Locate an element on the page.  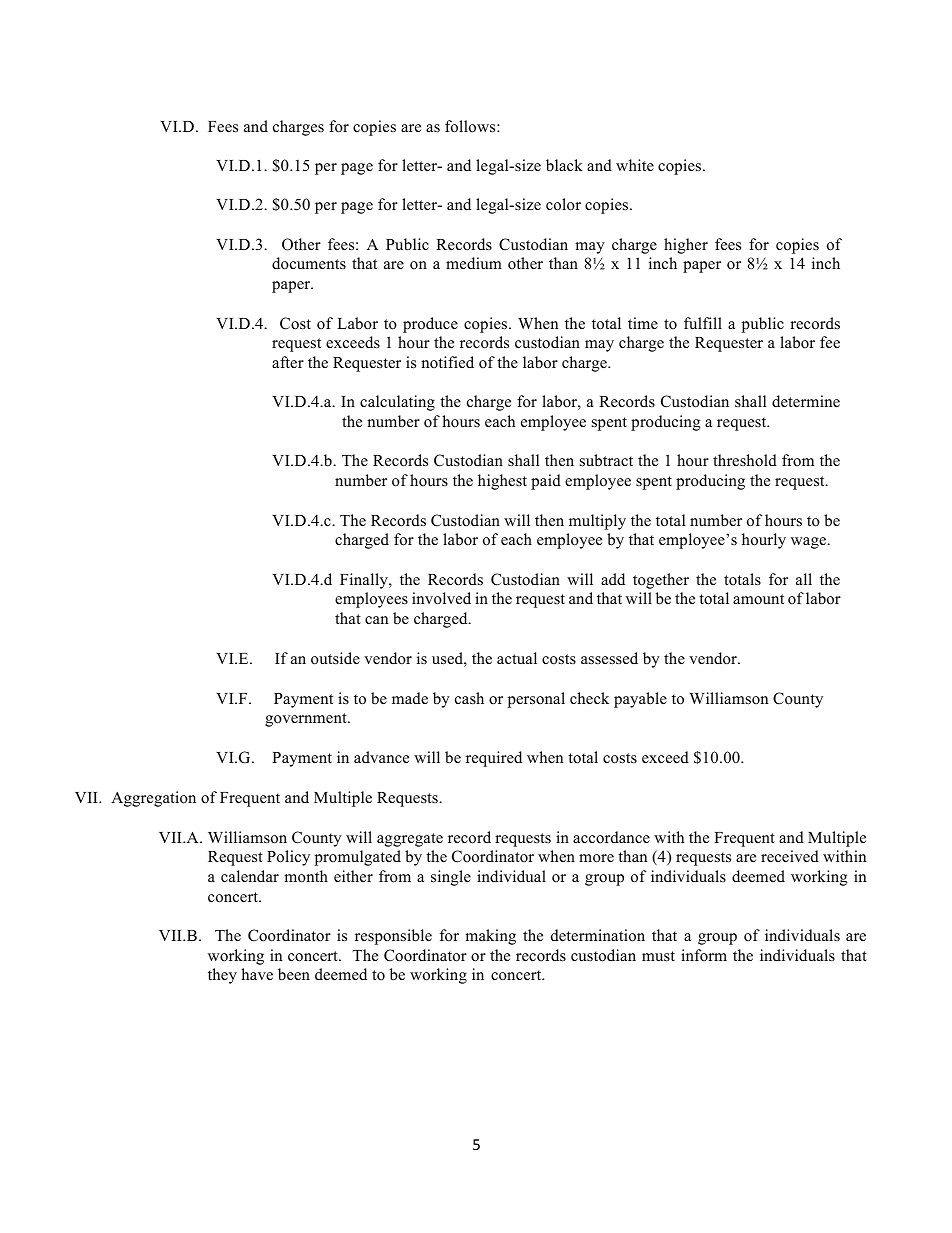
documents is located at coordinates (309, 263).
